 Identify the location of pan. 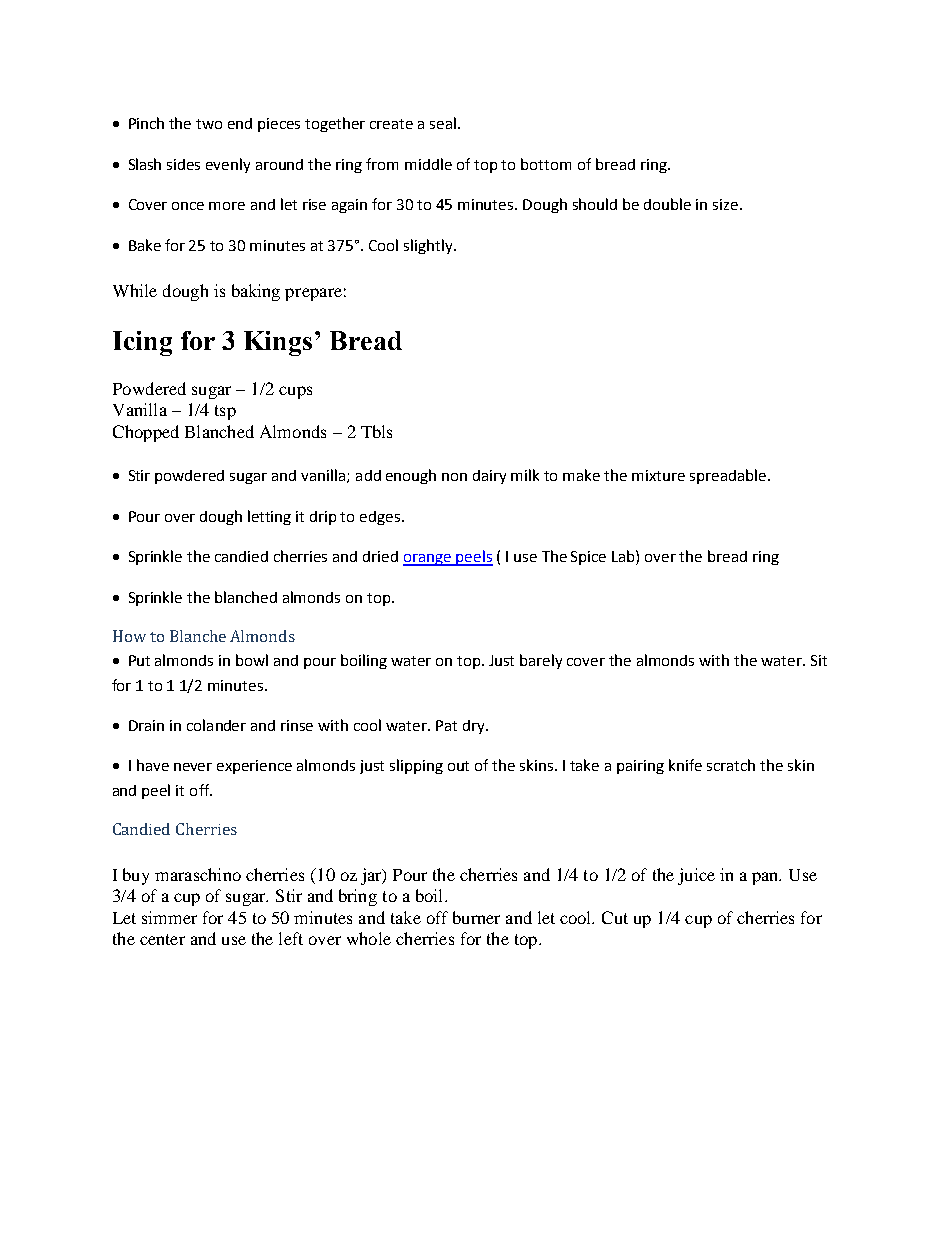
(766, 878).
